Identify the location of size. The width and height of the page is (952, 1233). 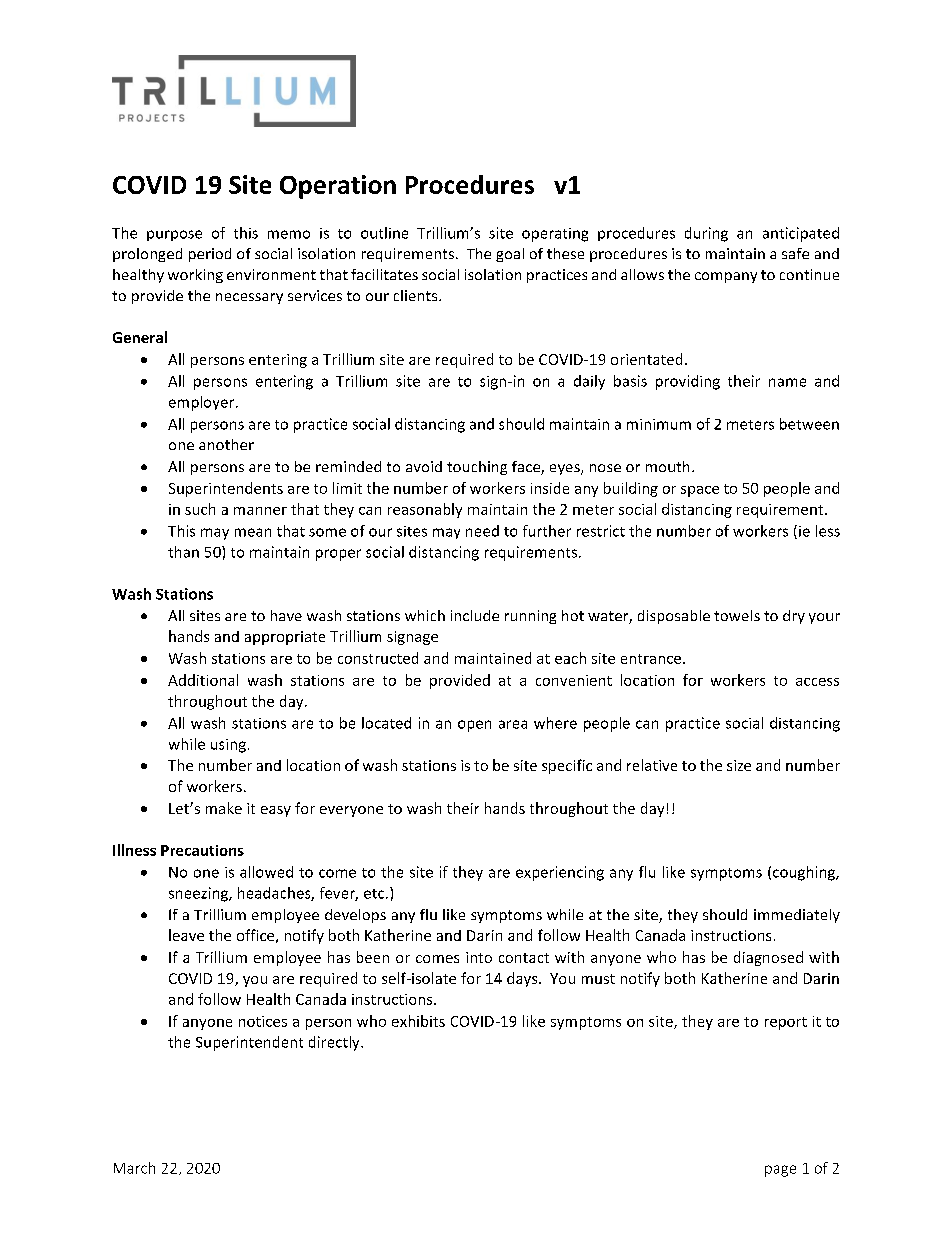
(739, 765).
